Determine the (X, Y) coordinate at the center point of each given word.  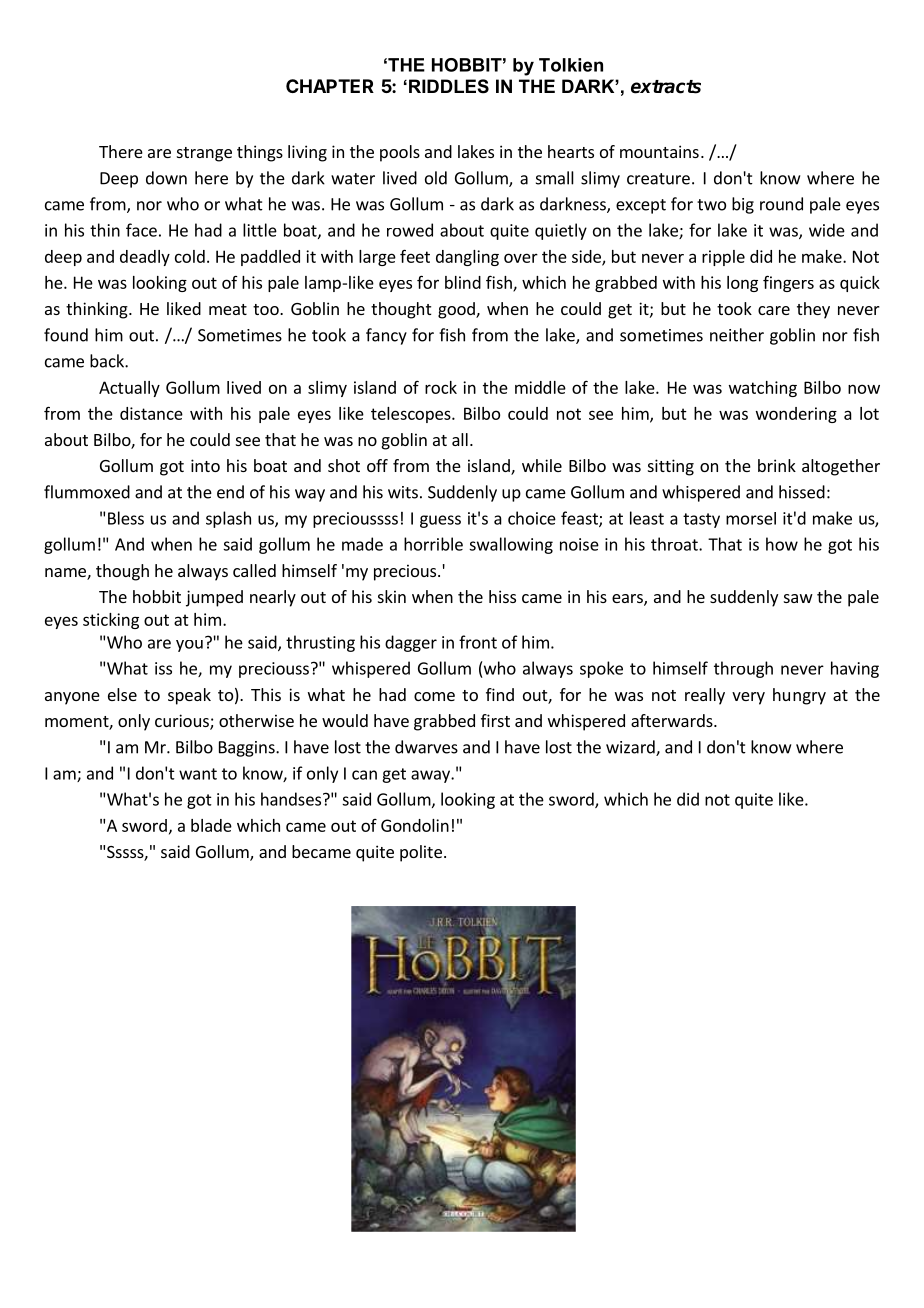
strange (204, 154)
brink (777, 465)
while (542, 465)
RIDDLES (449, 86)
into (205, 465)
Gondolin (415, 825)
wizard (631, 748)
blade (211, 825)
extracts (666, 87)
